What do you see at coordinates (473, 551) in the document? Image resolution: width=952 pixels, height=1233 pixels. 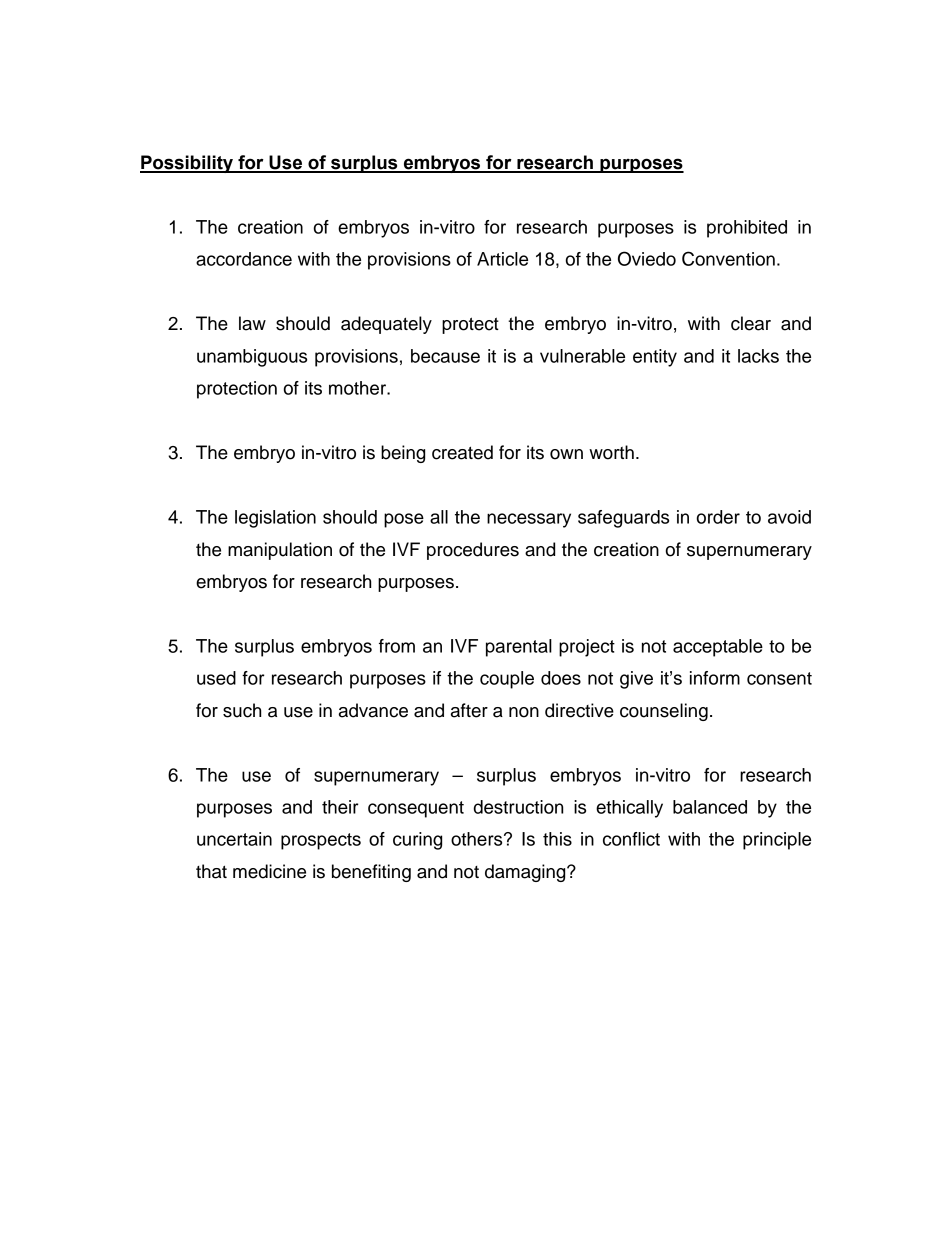 I see `procedures` at bounding box center [473, 551].
